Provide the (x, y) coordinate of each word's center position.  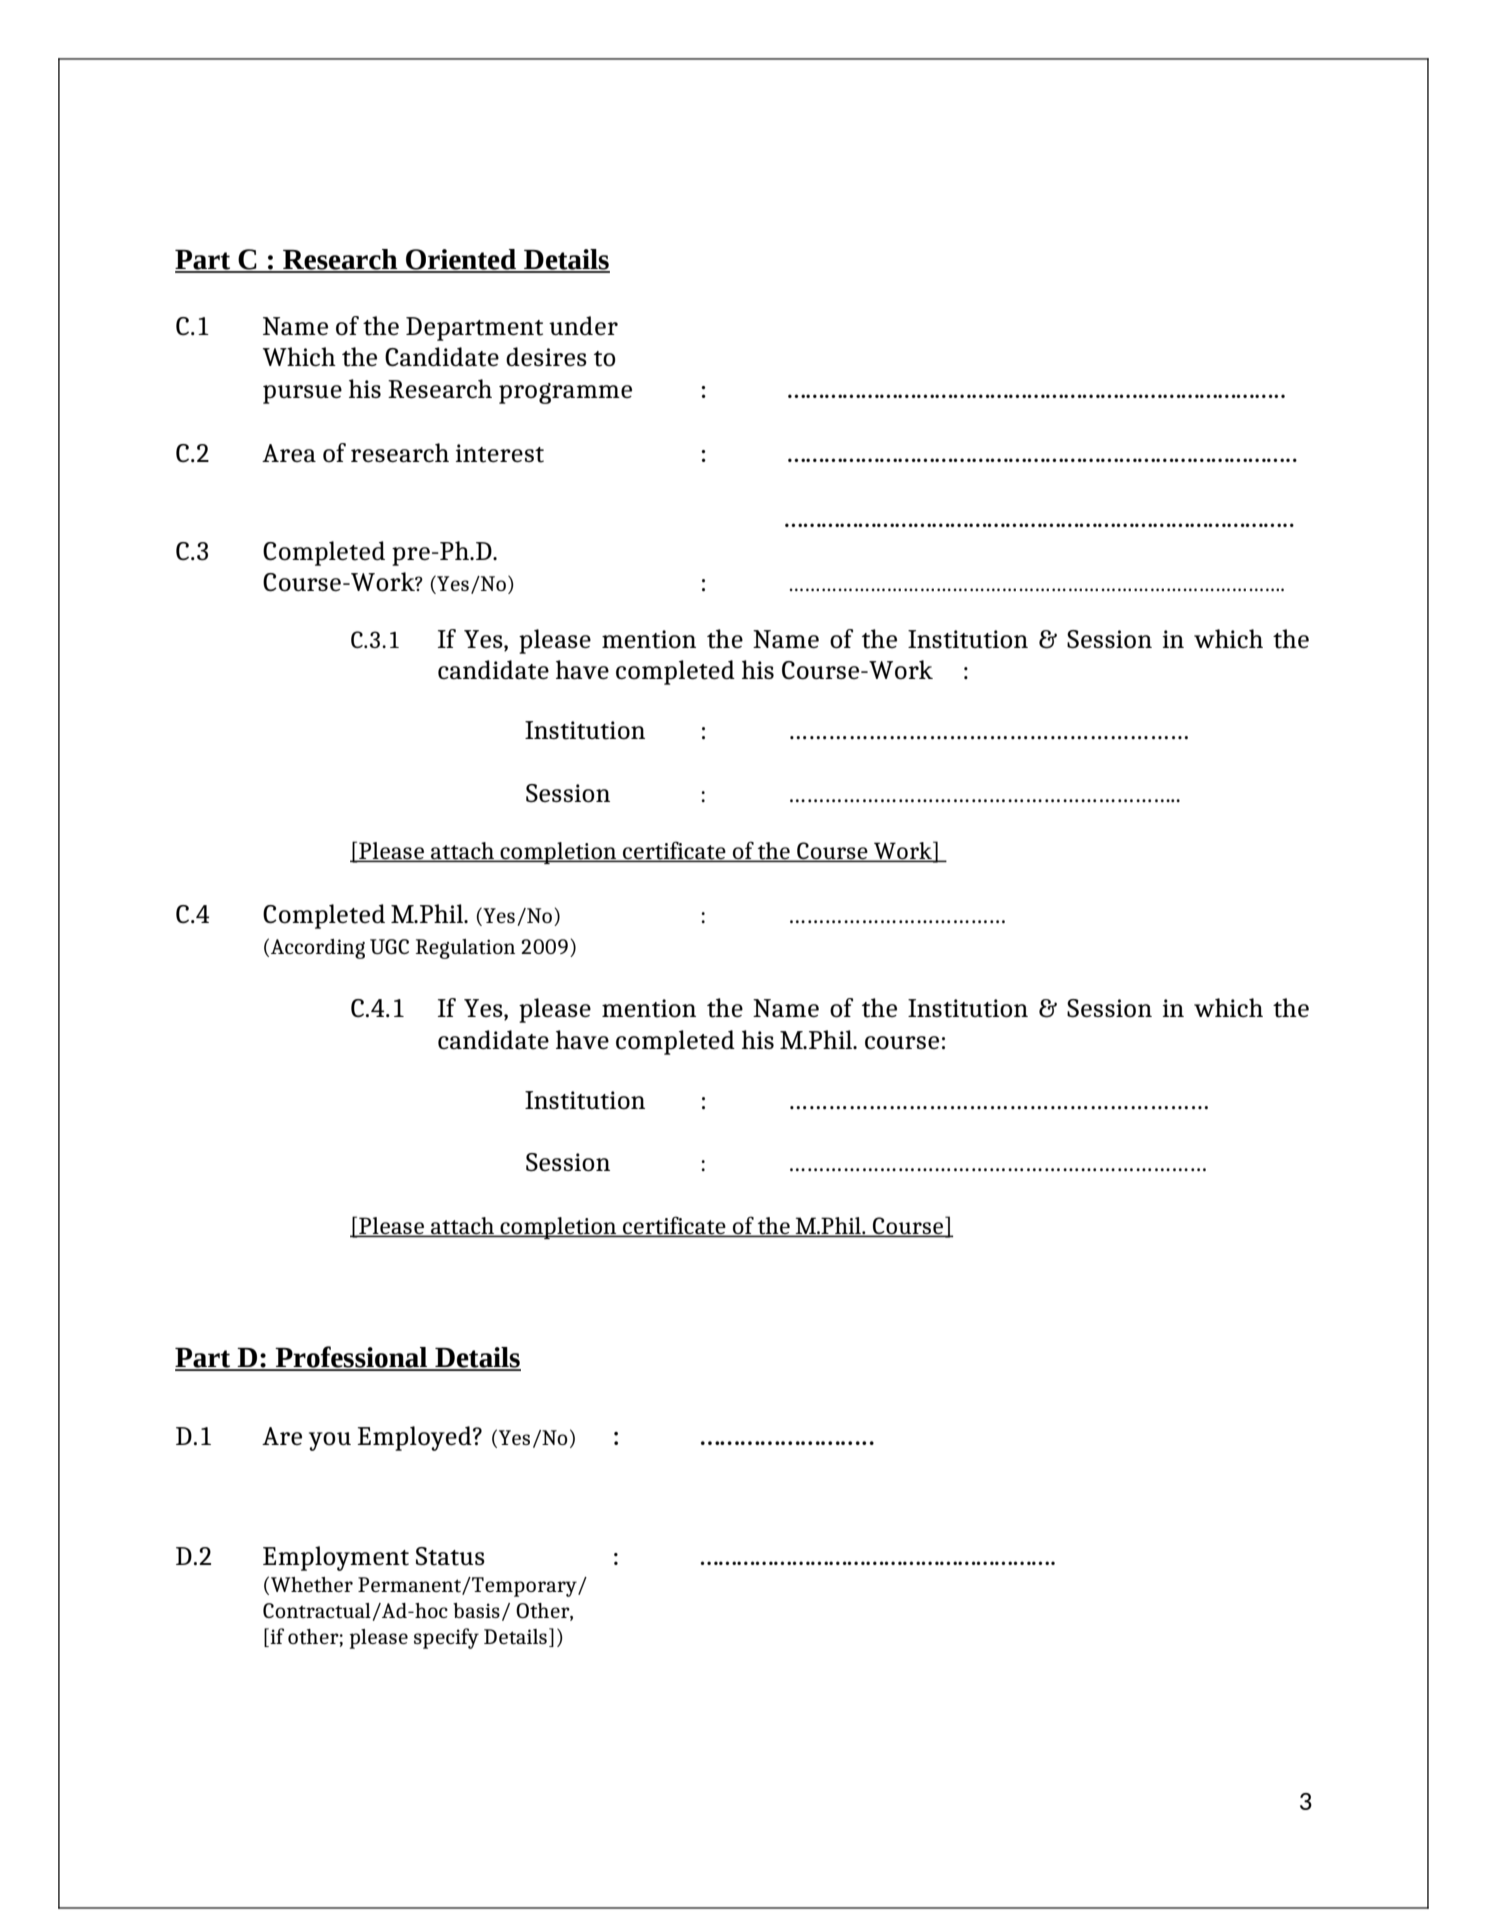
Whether (312, 1585)
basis (476, 1610)
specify (446, 1638)
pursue (302, 394)
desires (546, 356)
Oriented (461, 260)
